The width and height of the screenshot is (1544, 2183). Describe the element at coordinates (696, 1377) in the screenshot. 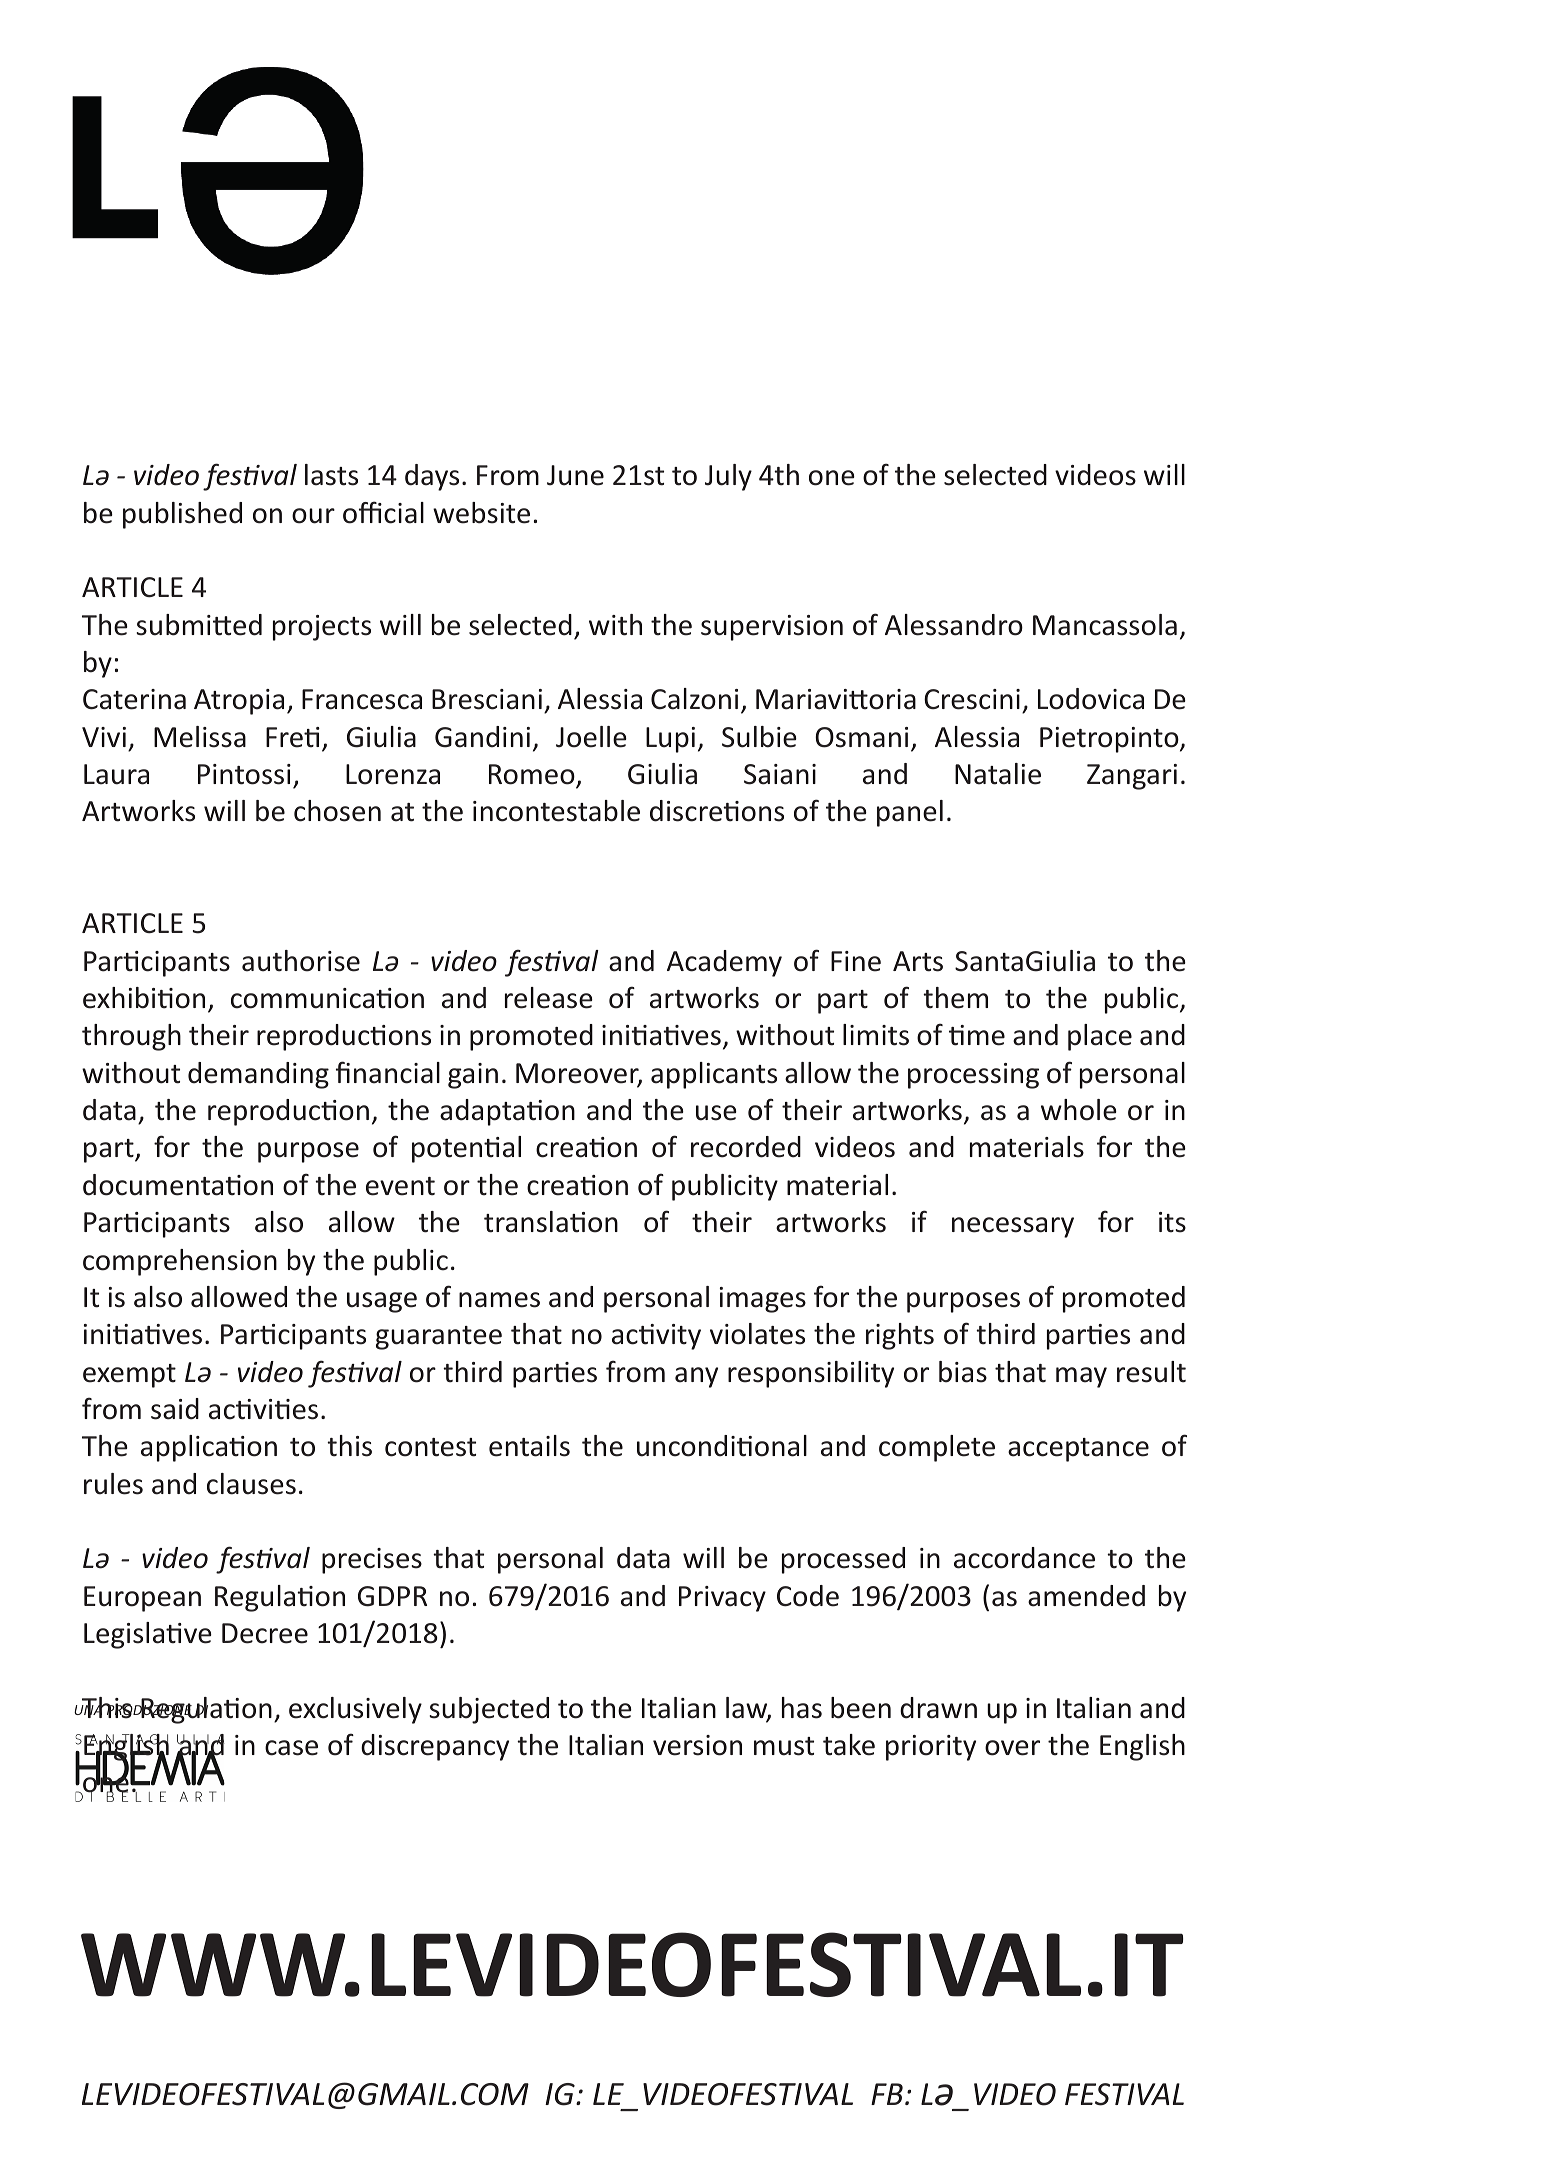

I see `any` at that location.
